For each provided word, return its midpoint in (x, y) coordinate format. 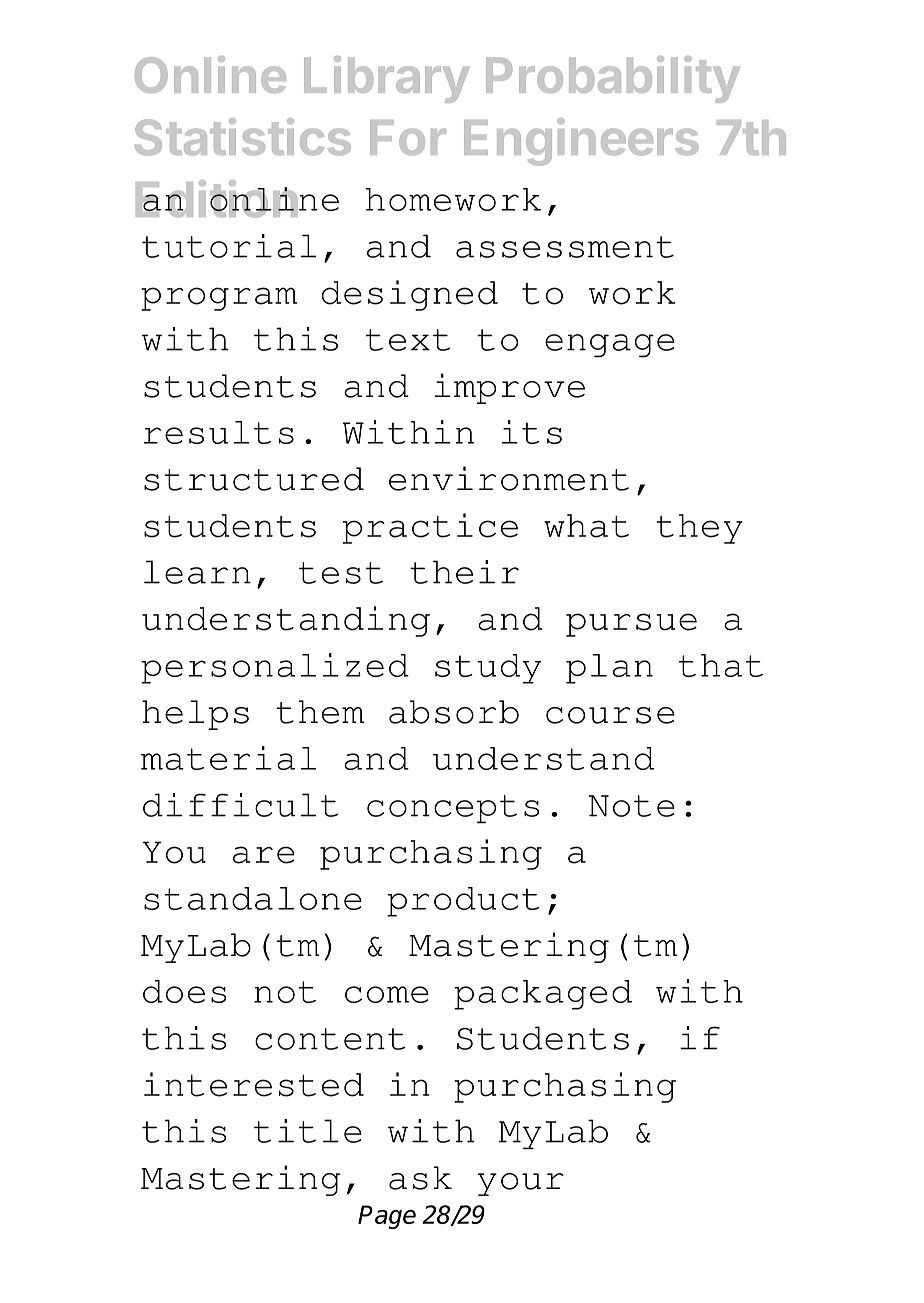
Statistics (243, 137)
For (408, 138)
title (308, 1131)
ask (420, 1178)
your (521, 1184)
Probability (613, 79)
